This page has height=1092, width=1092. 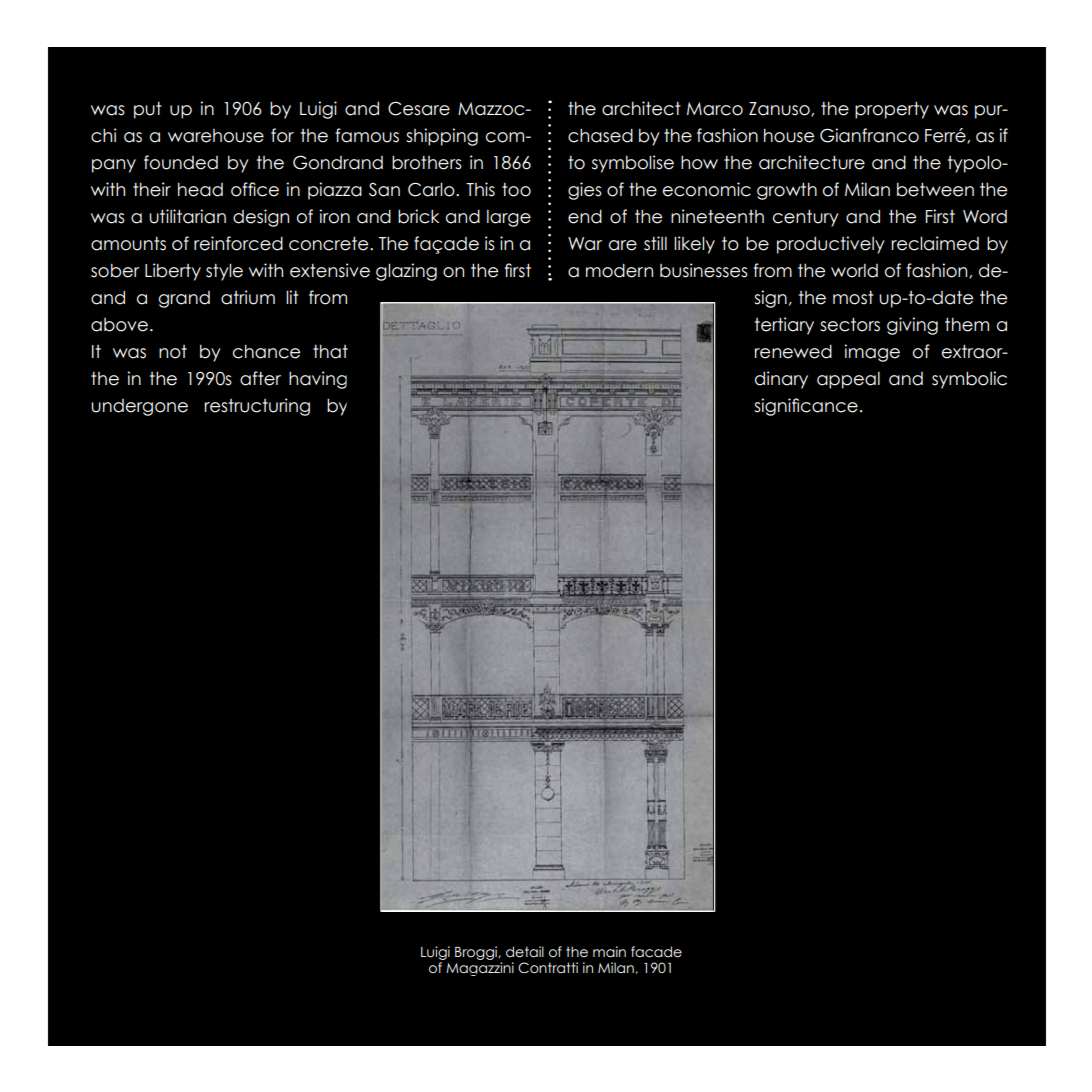 I want to click on image, so click(x=872, y=353).
